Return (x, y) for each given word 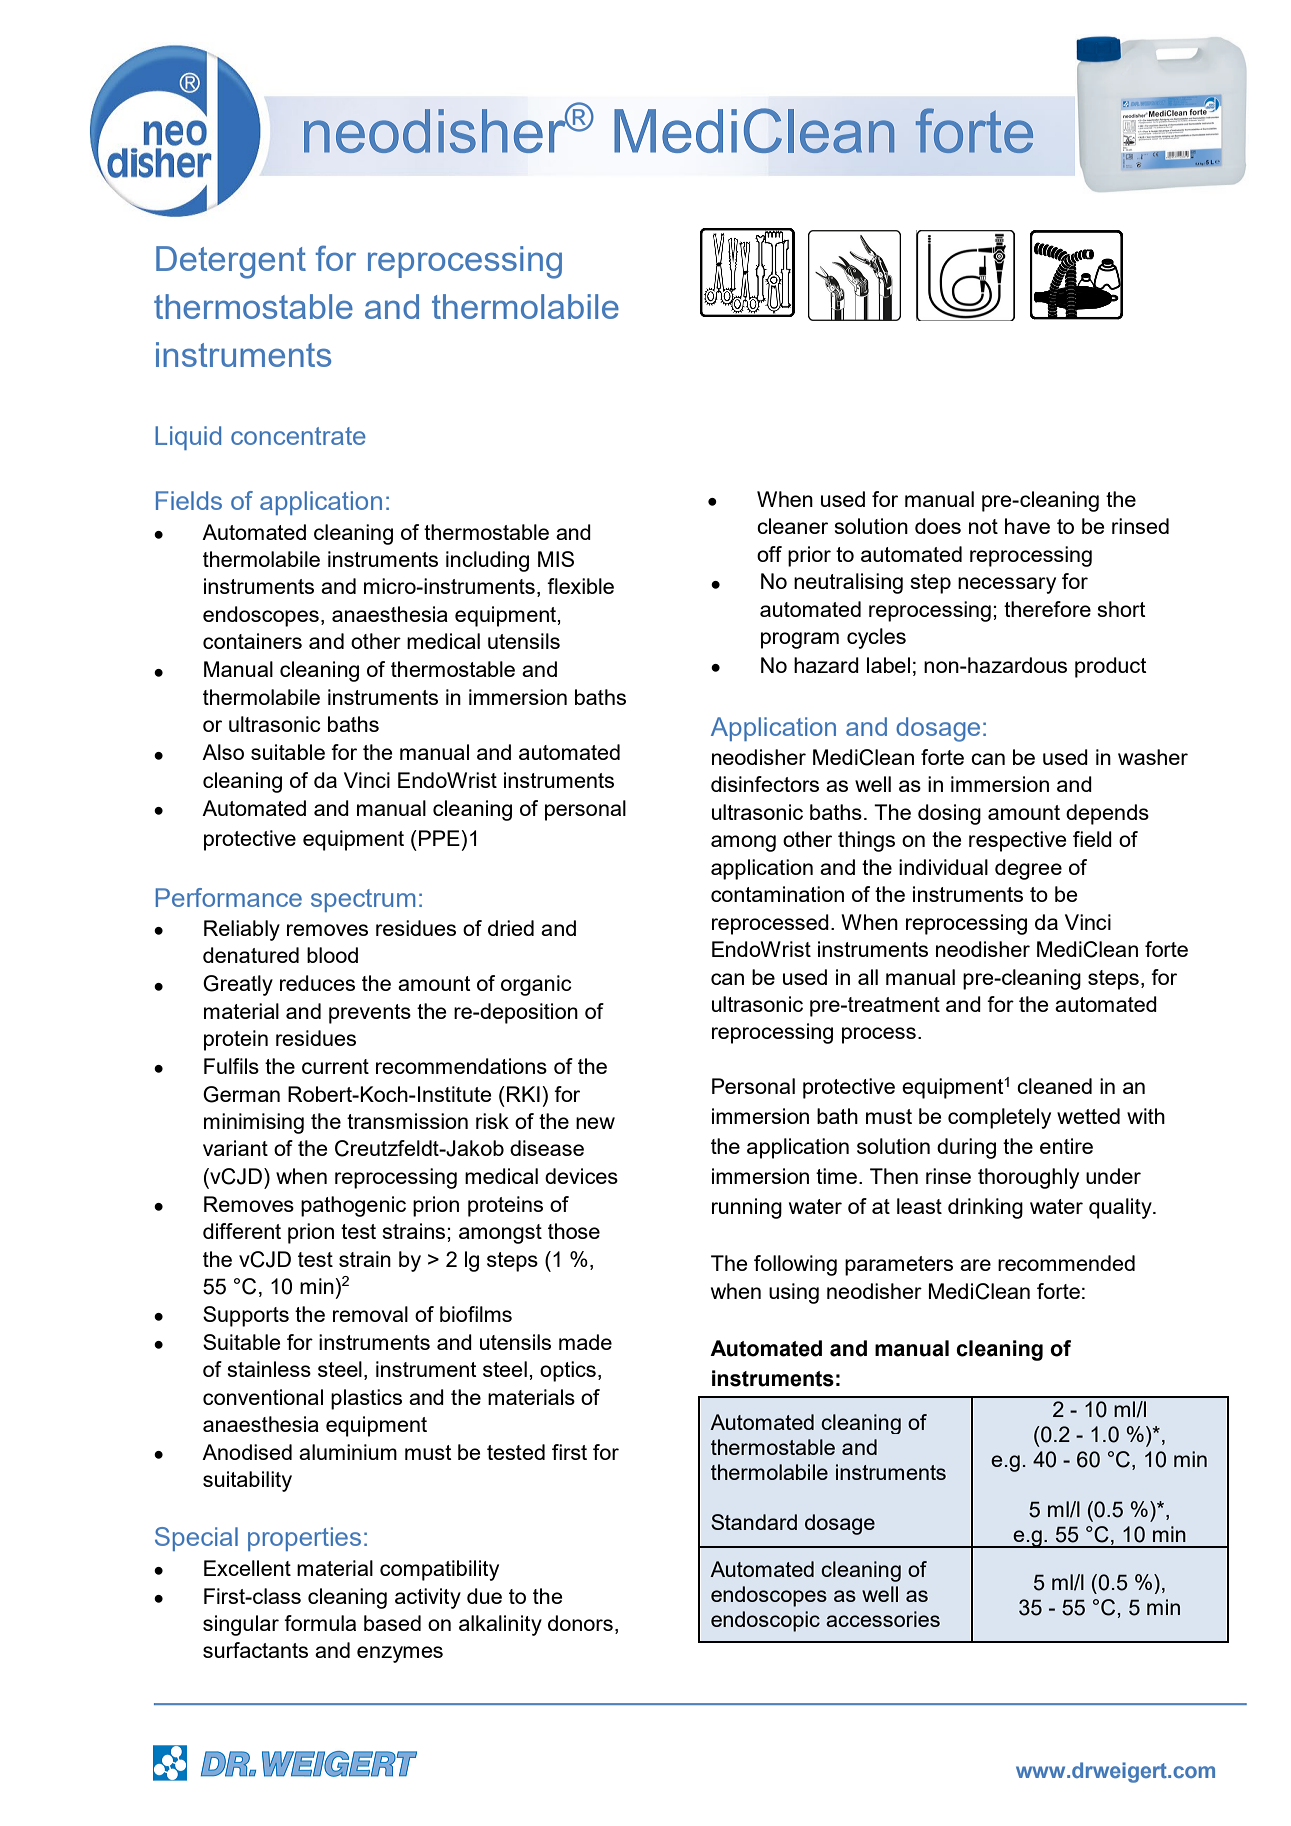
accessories (883, 1619)
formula (320, 1623)
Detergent (231, 262)
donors (580, 1623)
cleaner (792, 526)
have (1027, 526)
